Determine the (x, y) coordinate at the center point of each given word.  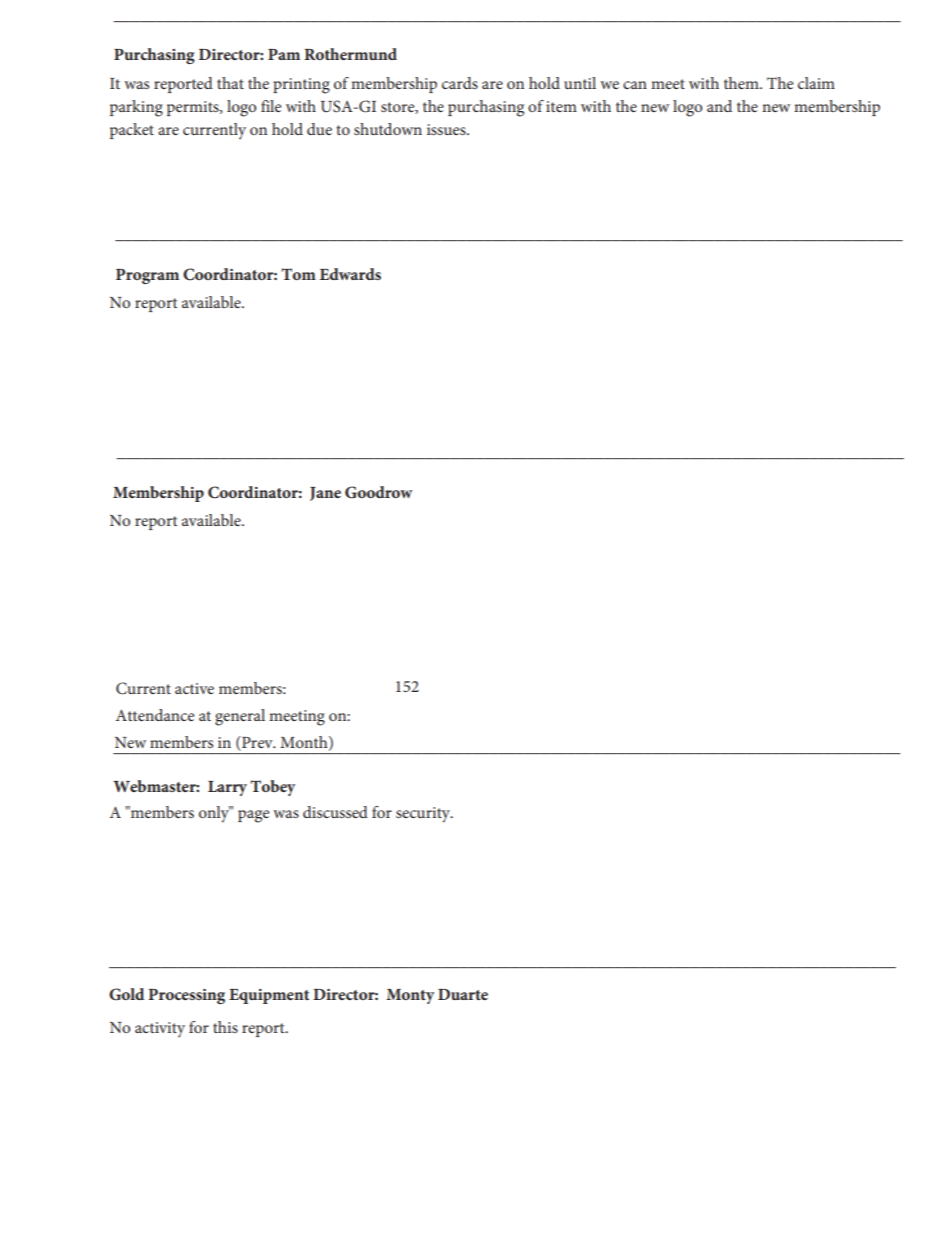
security (424, 815)
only (215, 814)
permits (194, 108)
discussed (335, 812)
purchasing (486, 108)
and (719, 106)
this (225, 1027)
